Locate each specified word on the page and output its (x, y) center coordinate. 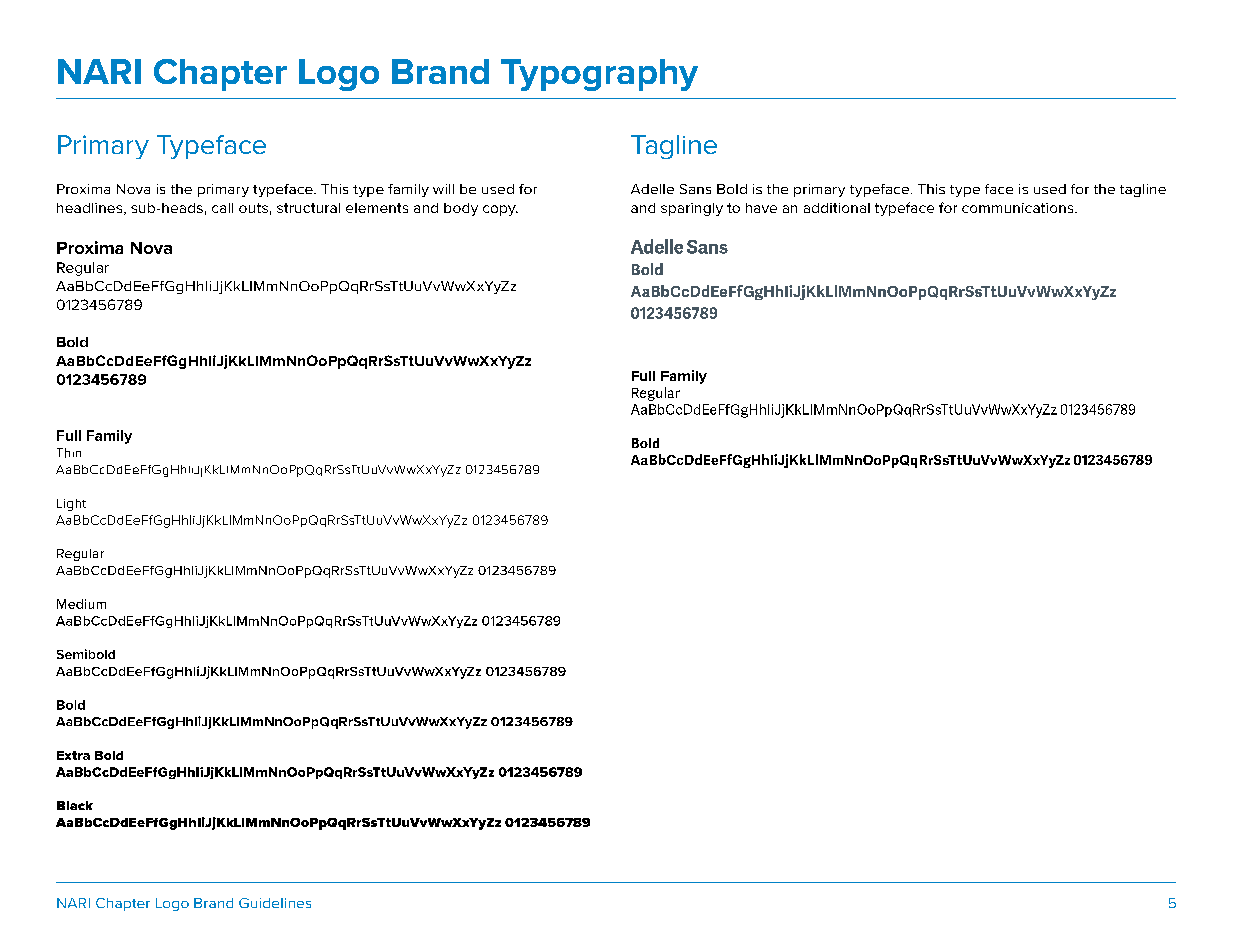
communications (1019, 208)
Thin (69, 453)
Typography (599, 75)
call (222, 208)
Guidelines (275, 903)
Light (71, 505)
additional (837, 208)
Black (75, 805)
